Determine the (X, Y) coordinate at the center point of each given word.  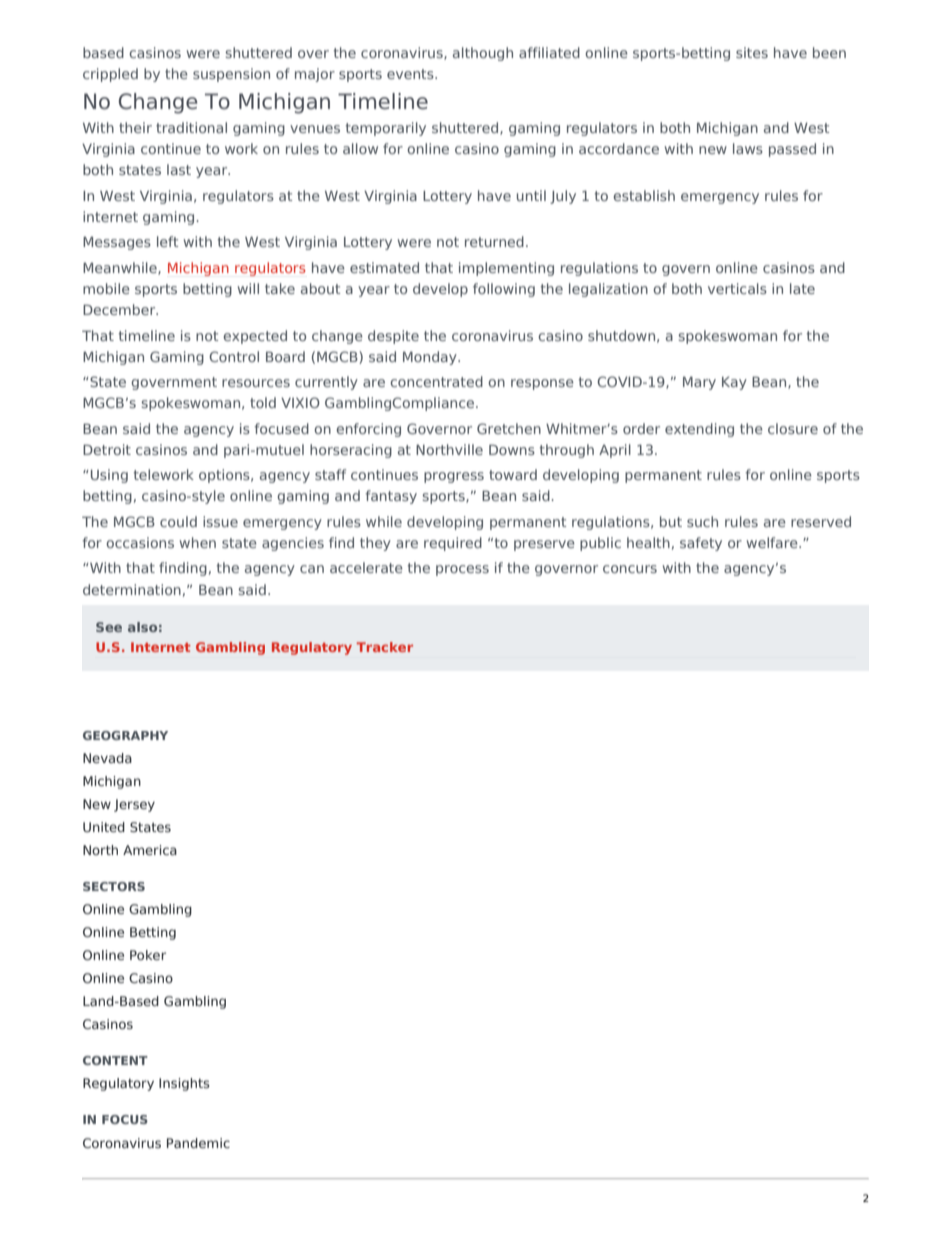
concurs (630, 569)
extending (699, 430)
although (483, 54)
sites (752, 52)
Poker (148, 955)
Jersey (134, 805)
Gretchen (509, 428)
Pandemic (198, 1143)
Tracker (385, 647)
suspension (231, 75)
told (263, 402)
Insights (184, 1084)
